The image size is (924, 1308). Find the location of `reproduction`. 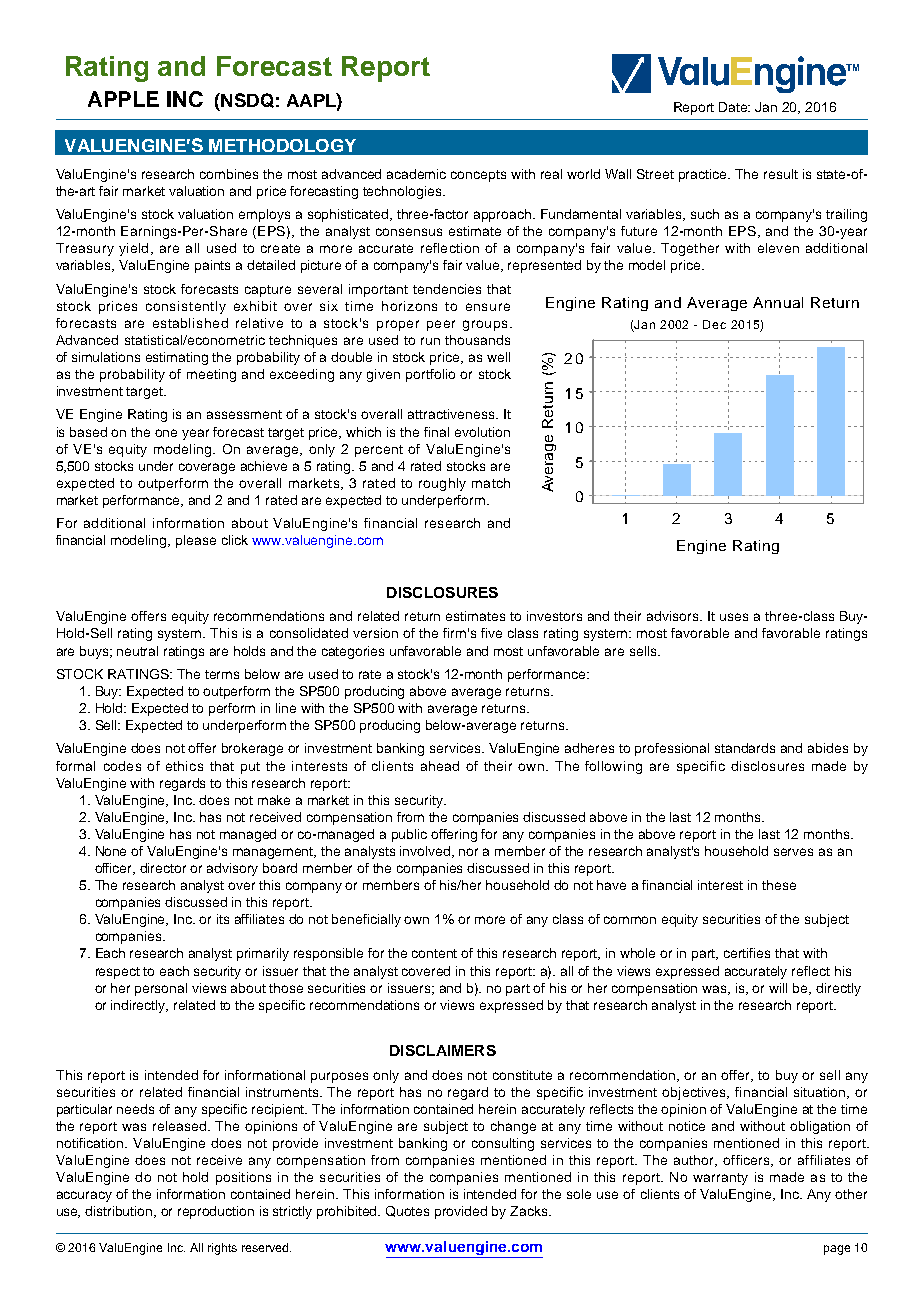

reproduction is located at coordinates (216, 1212).
